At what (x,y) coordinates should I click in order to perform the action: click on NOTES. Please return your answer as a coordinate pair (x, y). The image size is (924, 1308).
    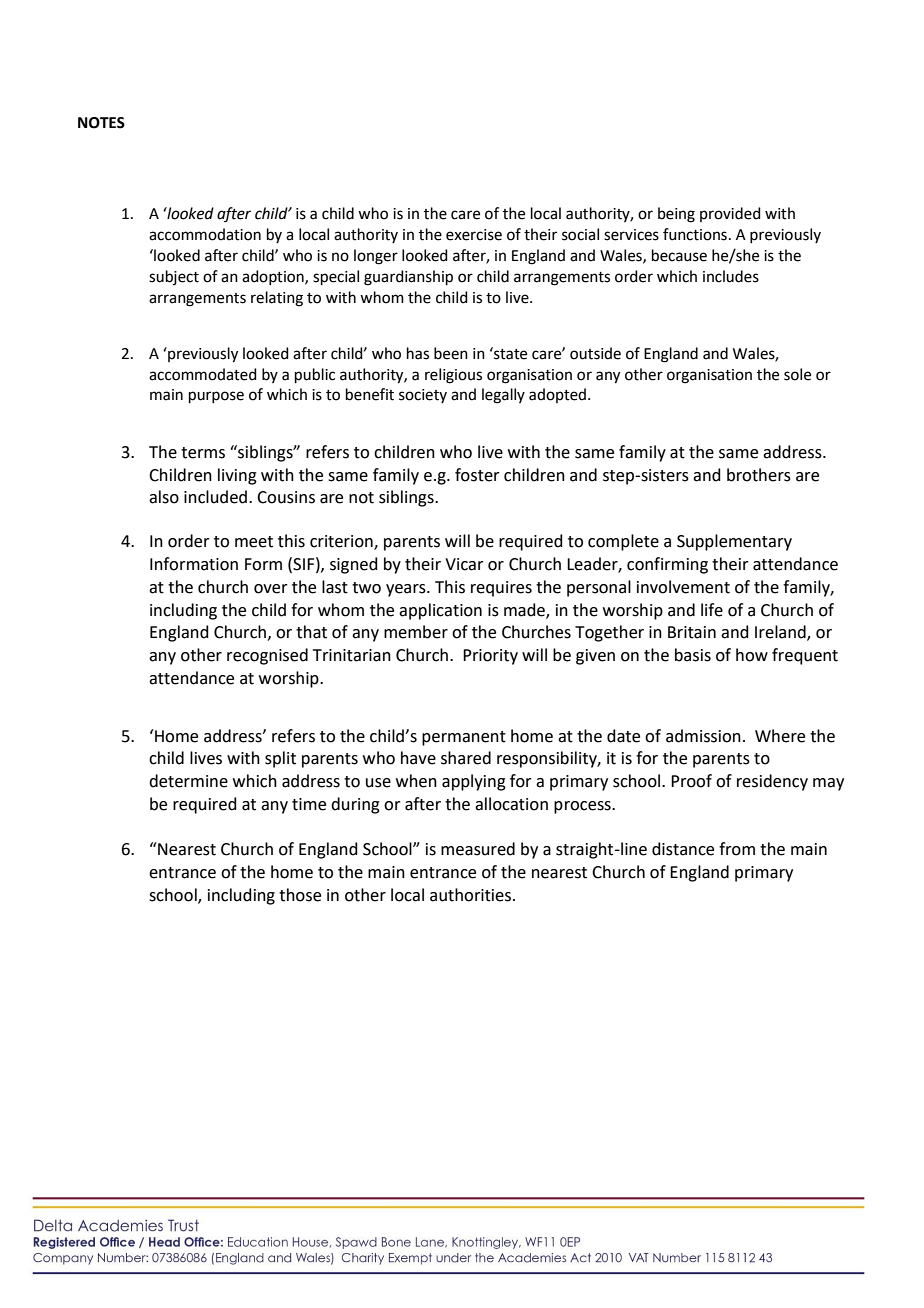
    Looking at the image, I should click on (101, 123).
